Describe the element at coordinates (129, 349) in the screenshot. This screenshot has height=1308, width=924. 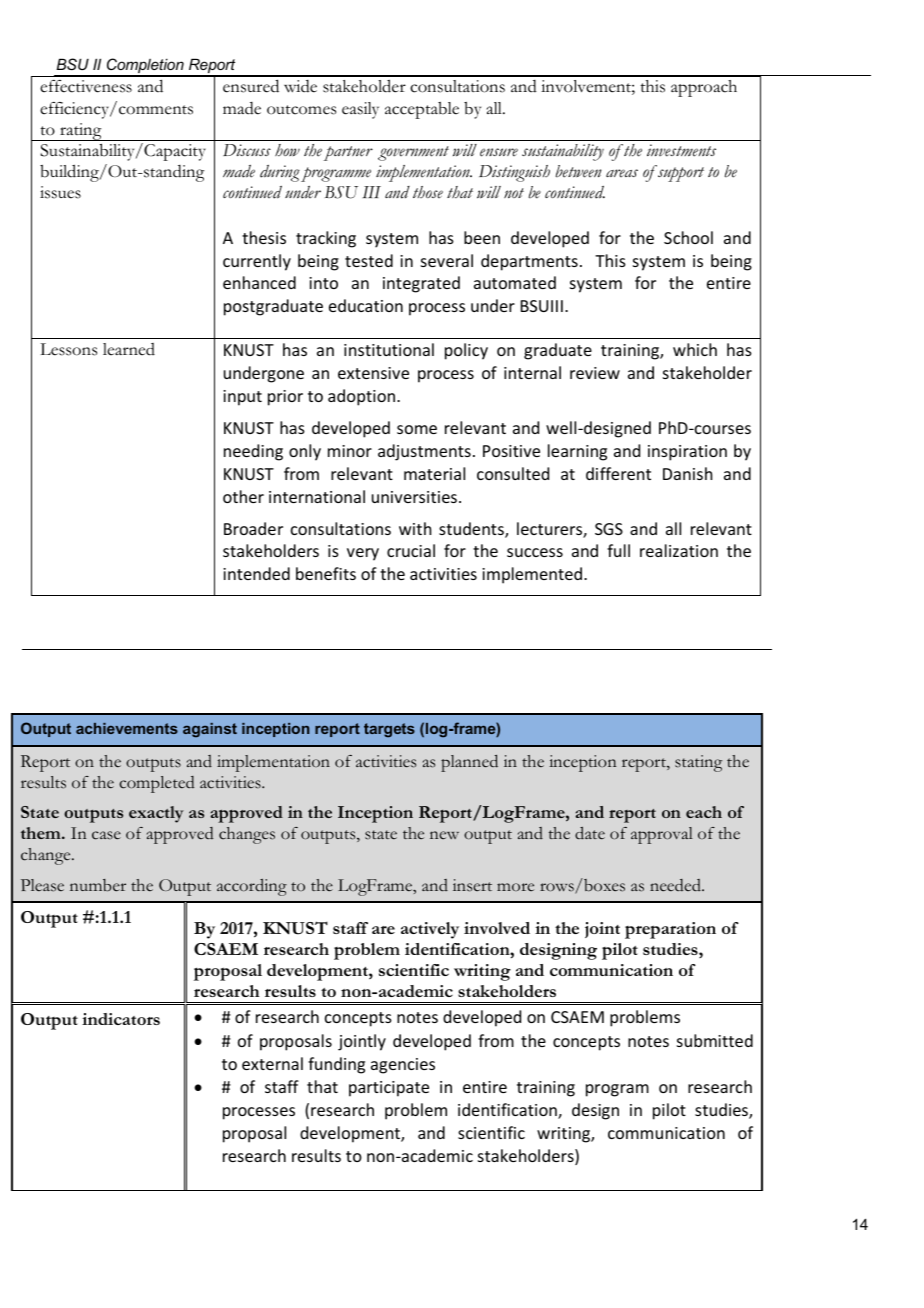
I see `learned` at that location.
